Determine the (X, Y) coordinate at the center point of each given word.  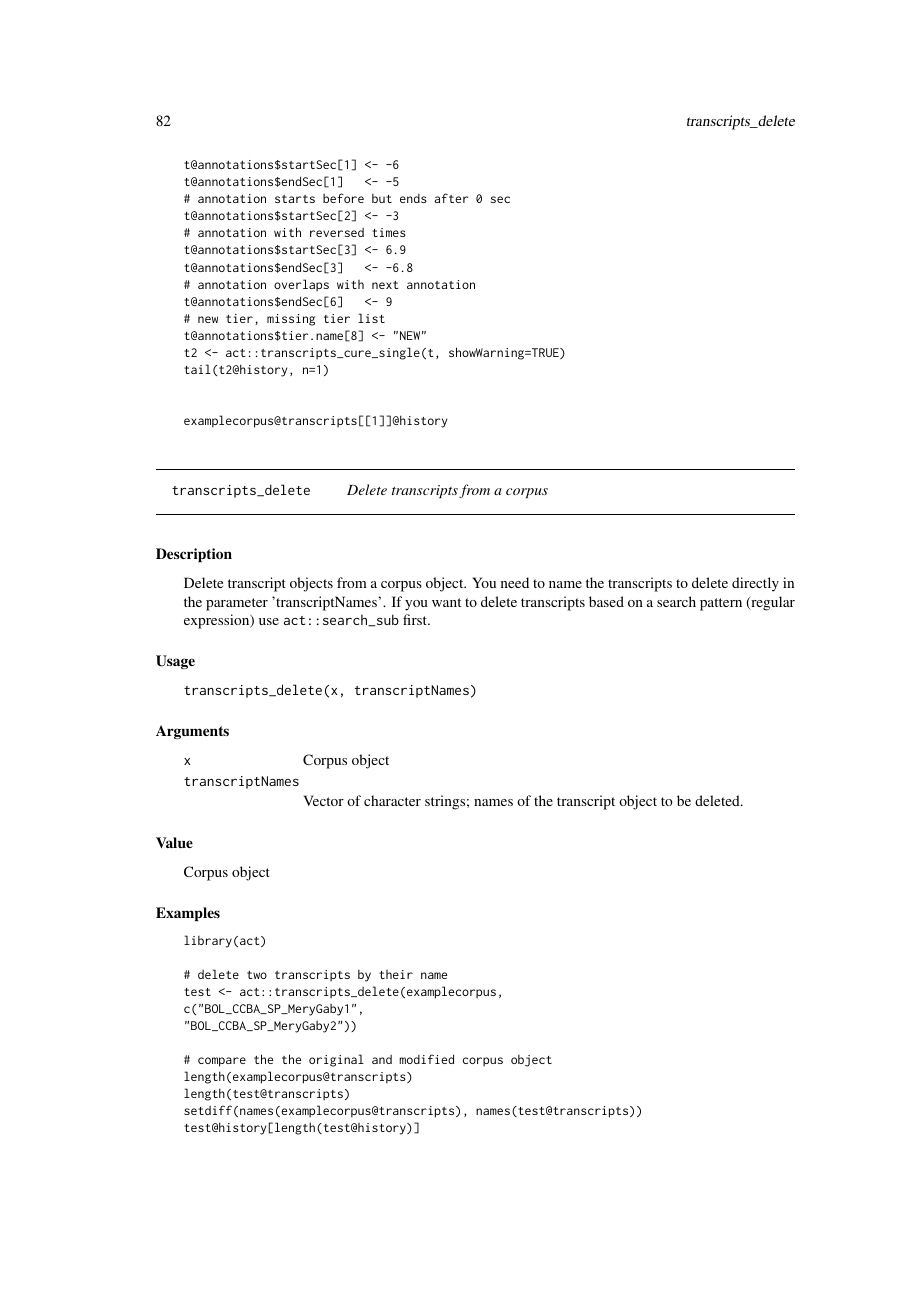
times (389, 232)
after (451, 198)
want (446, 602)
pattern (721, 604)
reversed (337, 232)
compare (222, 1062)
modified (426, 1059)
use (269, 621)
